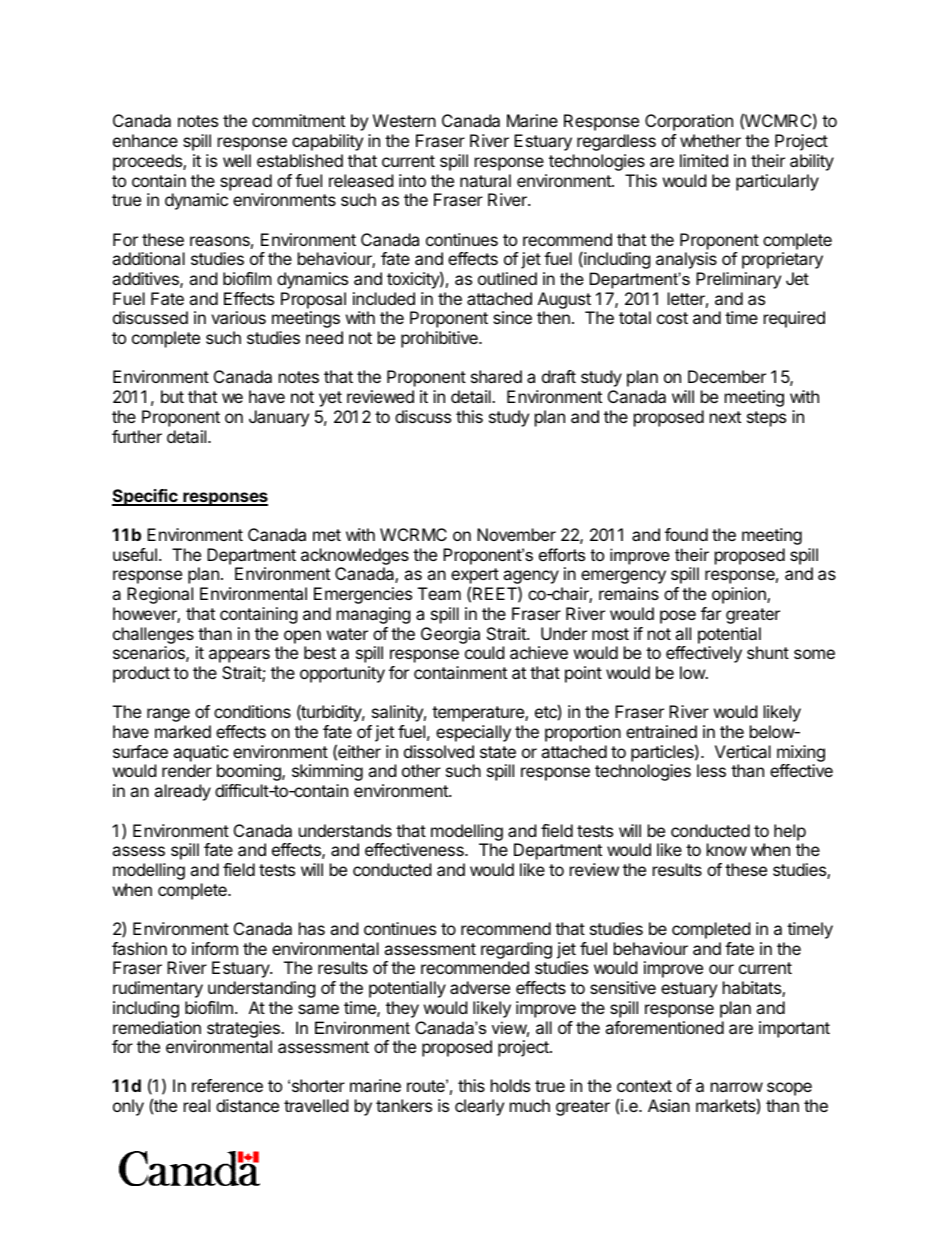 The image size is (952, 1233). Describe the element at coordinates (227, 1085) in the document. I see `reference` at that location.
